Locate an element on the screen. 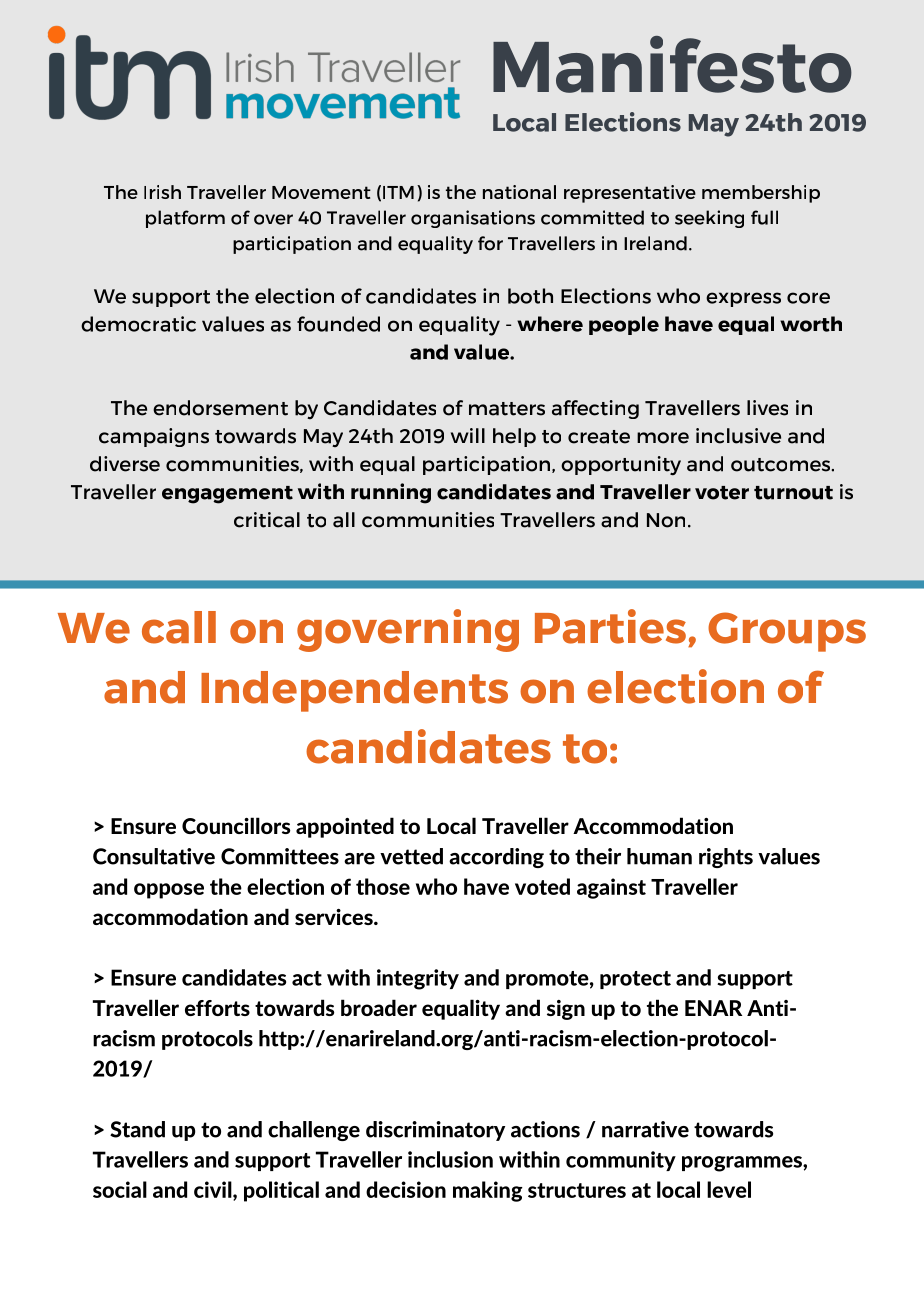 The image size is (924, 1308). rights is located at coordinates (726, 858).
